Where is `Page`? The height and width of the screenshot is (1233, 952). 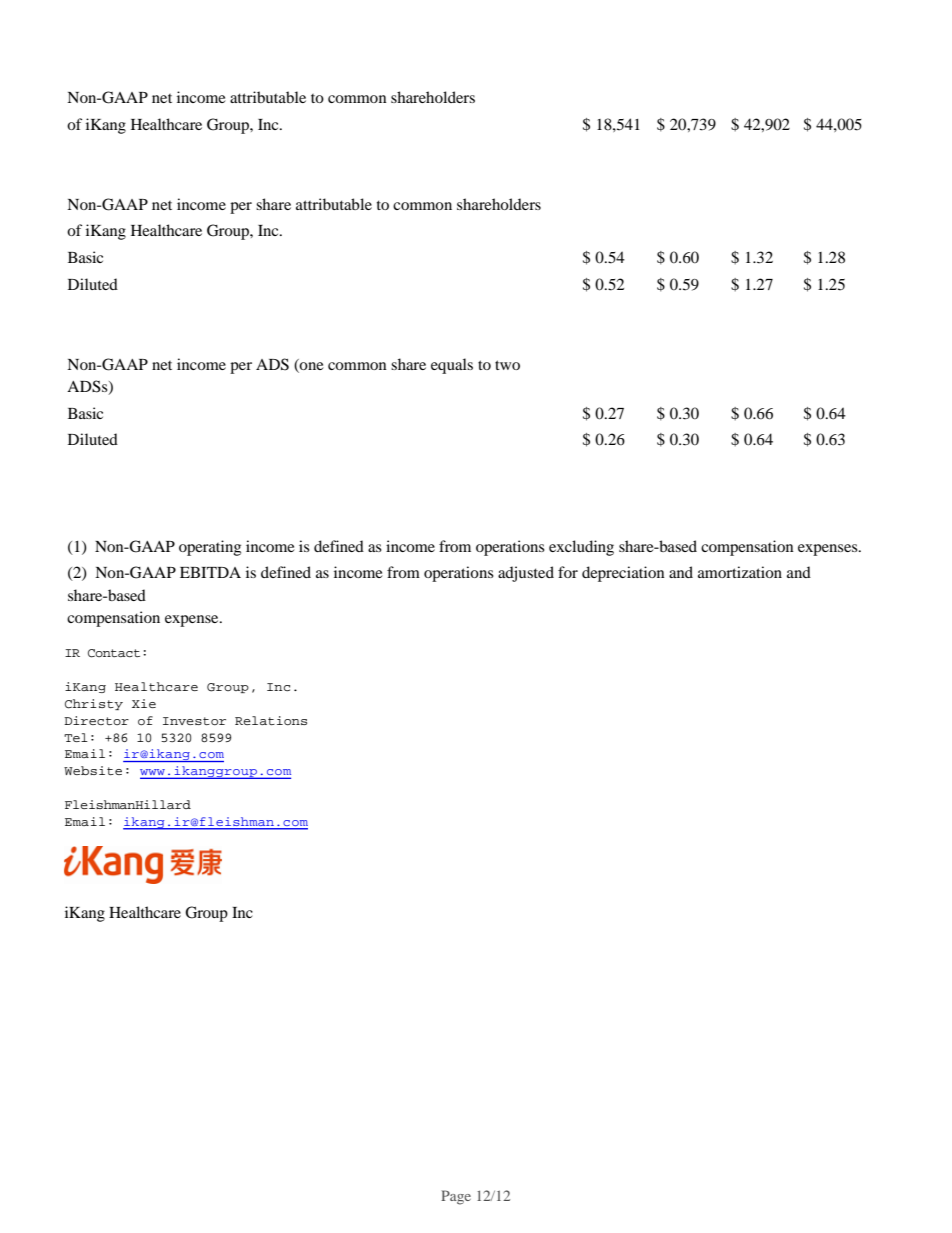 Page is located at coordinates (456, 1197).
